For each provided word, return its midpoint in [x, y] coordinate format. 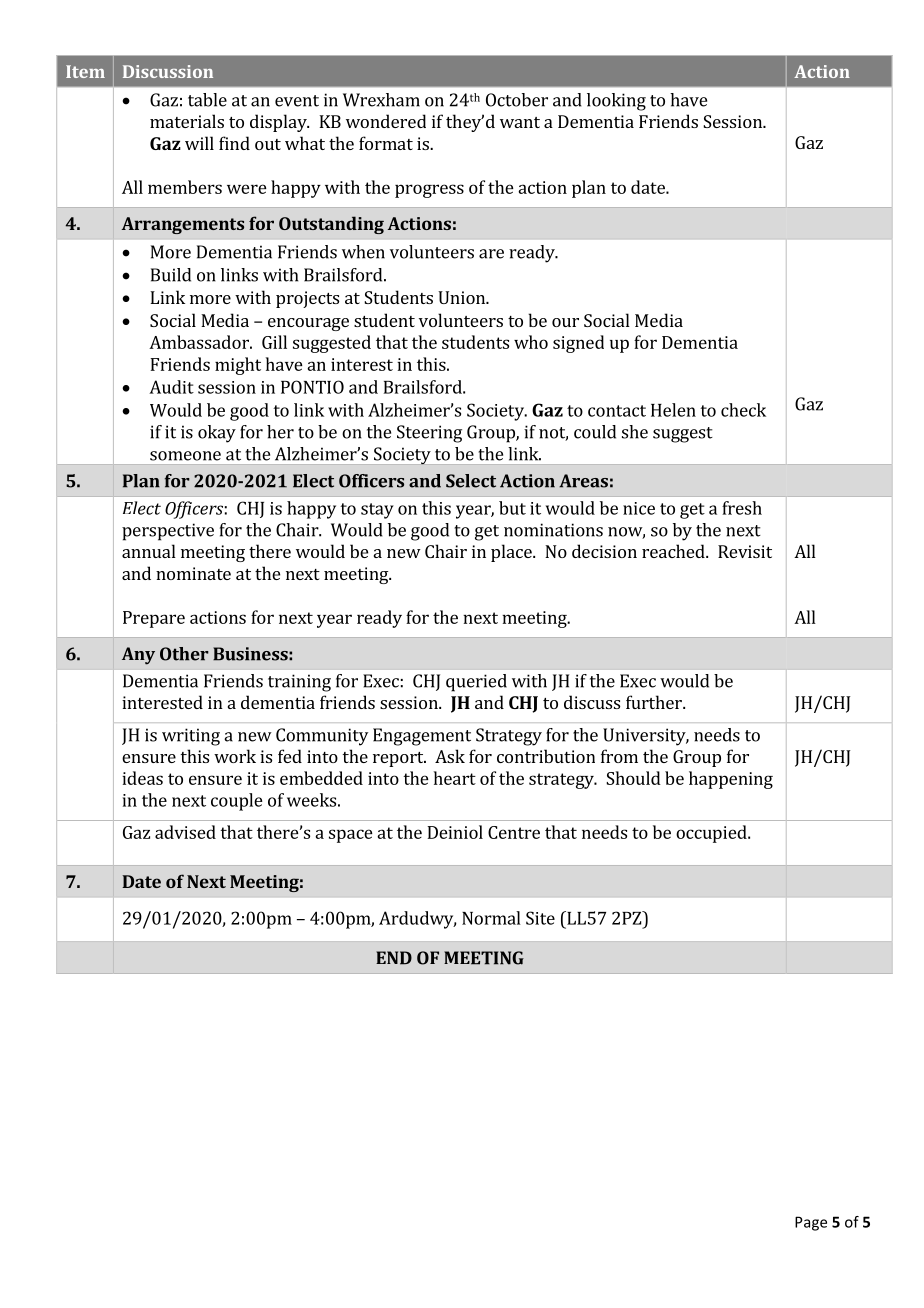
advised [185, 832]
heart [455, 778]
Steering [429, 434]
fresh [742, 508]
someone [185, 456]
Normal [491, 918]
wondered [386, 121]
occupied [712, 834]
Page [811, 1223]
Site [540, 918]
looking [616, 102]
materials [187, 121]
